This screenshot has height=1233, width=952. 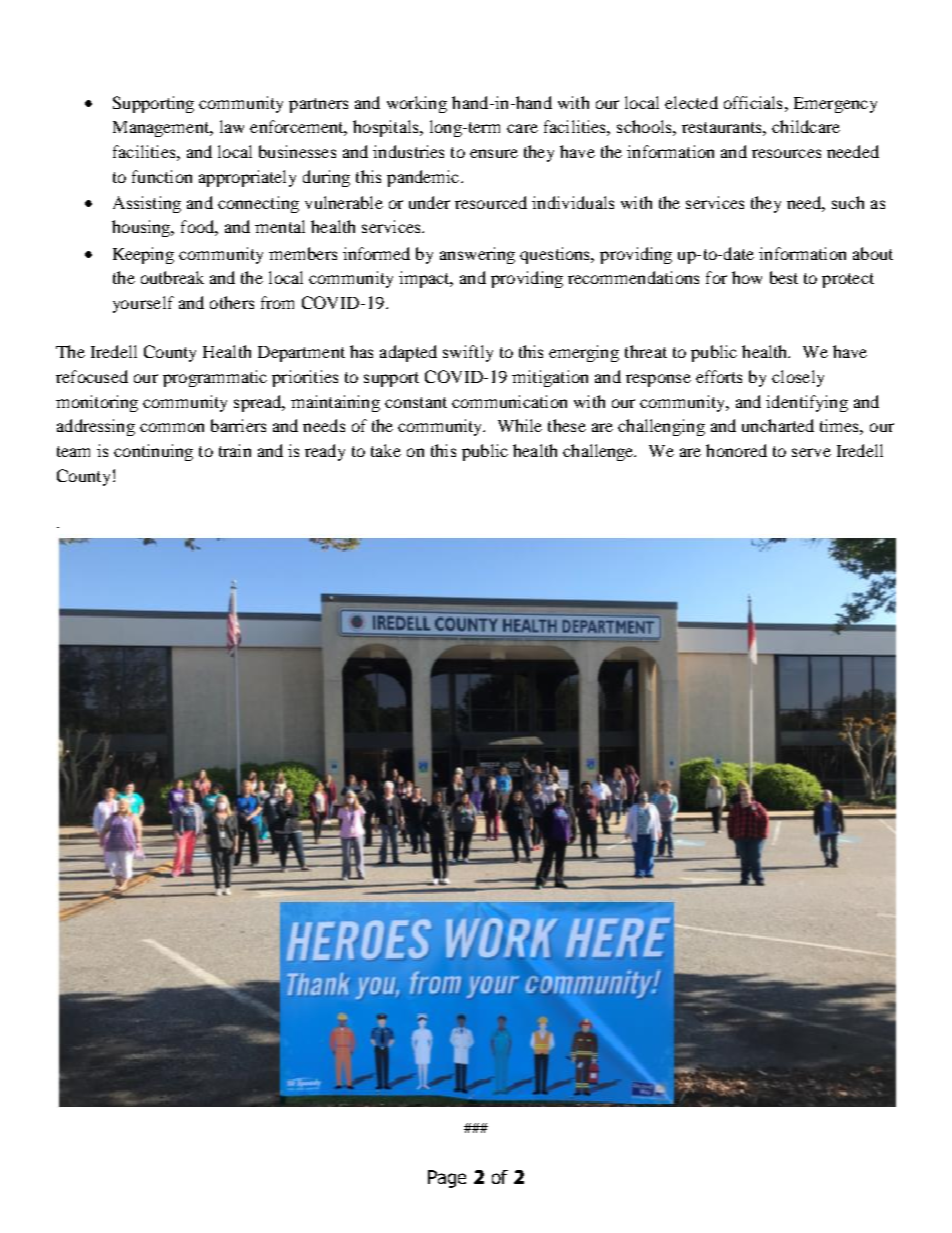 I want to click on resources, so click(x=786, y=153).
